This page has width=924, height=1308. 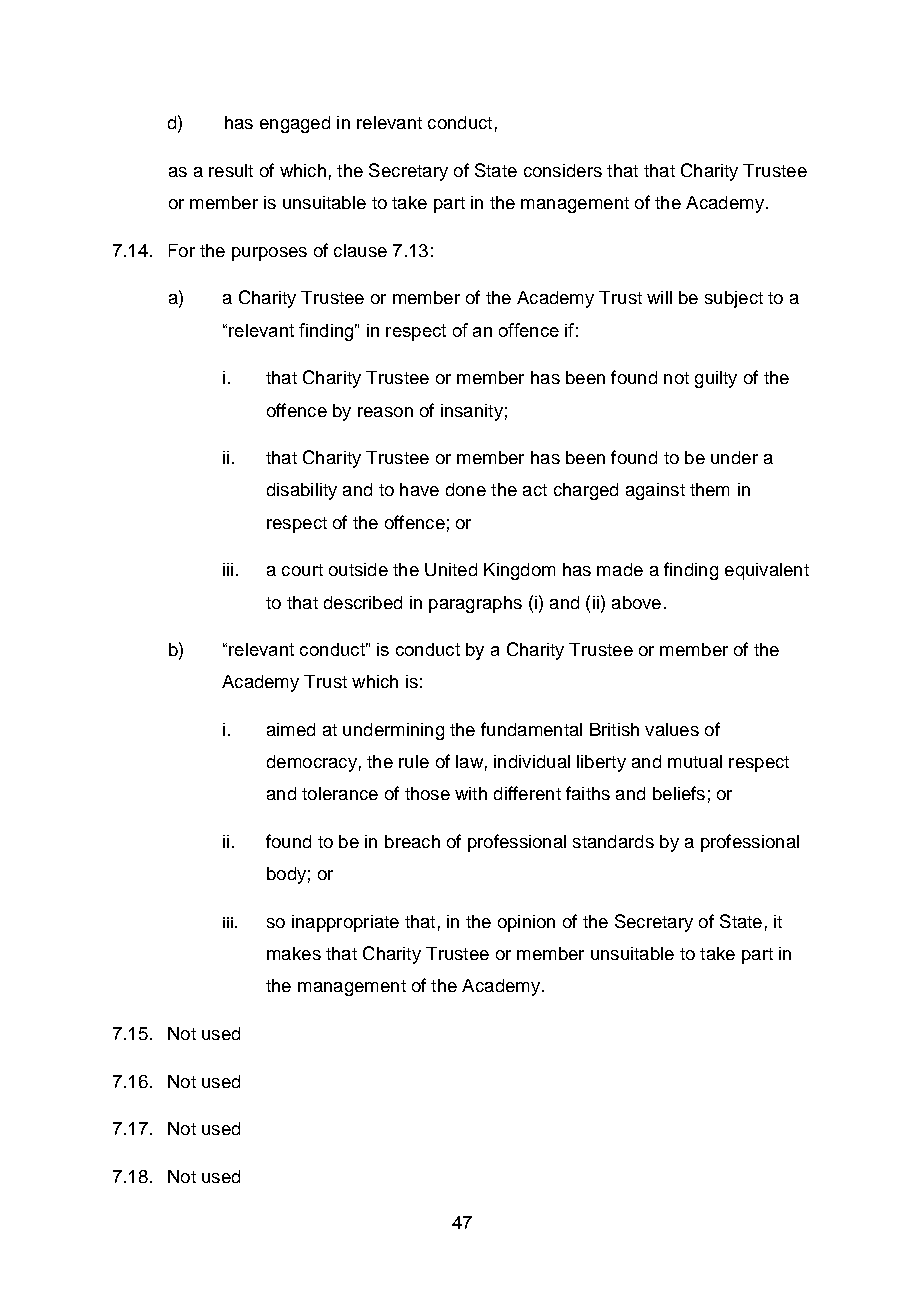 What do you see at coordinates (269, 254) in the page?
I see `purposes` at bounding box center [269, 254].
